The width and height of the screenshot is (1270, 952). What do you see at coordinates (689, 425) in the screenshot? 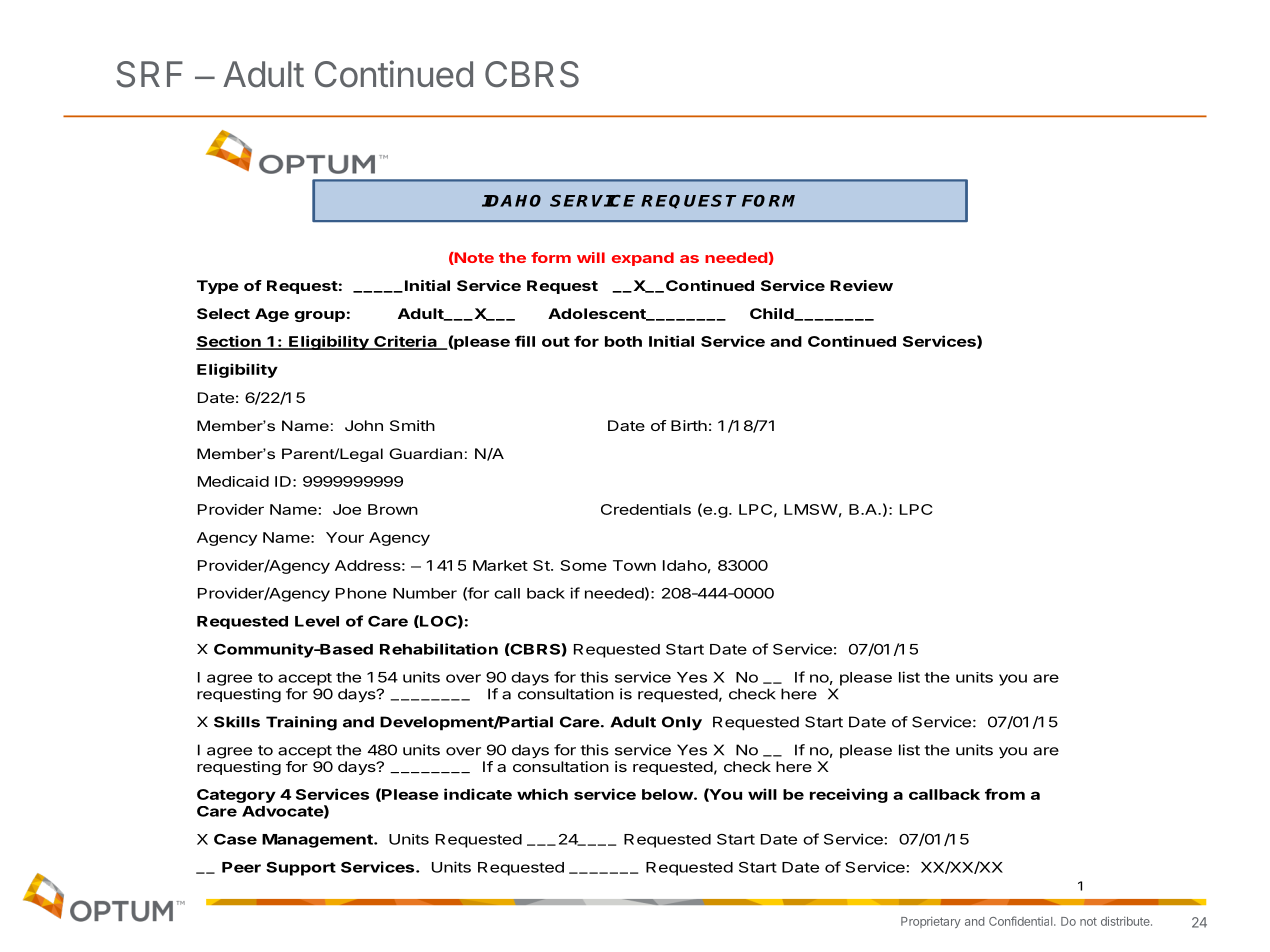
I see `Birth` at bounding box center [689, 425].
